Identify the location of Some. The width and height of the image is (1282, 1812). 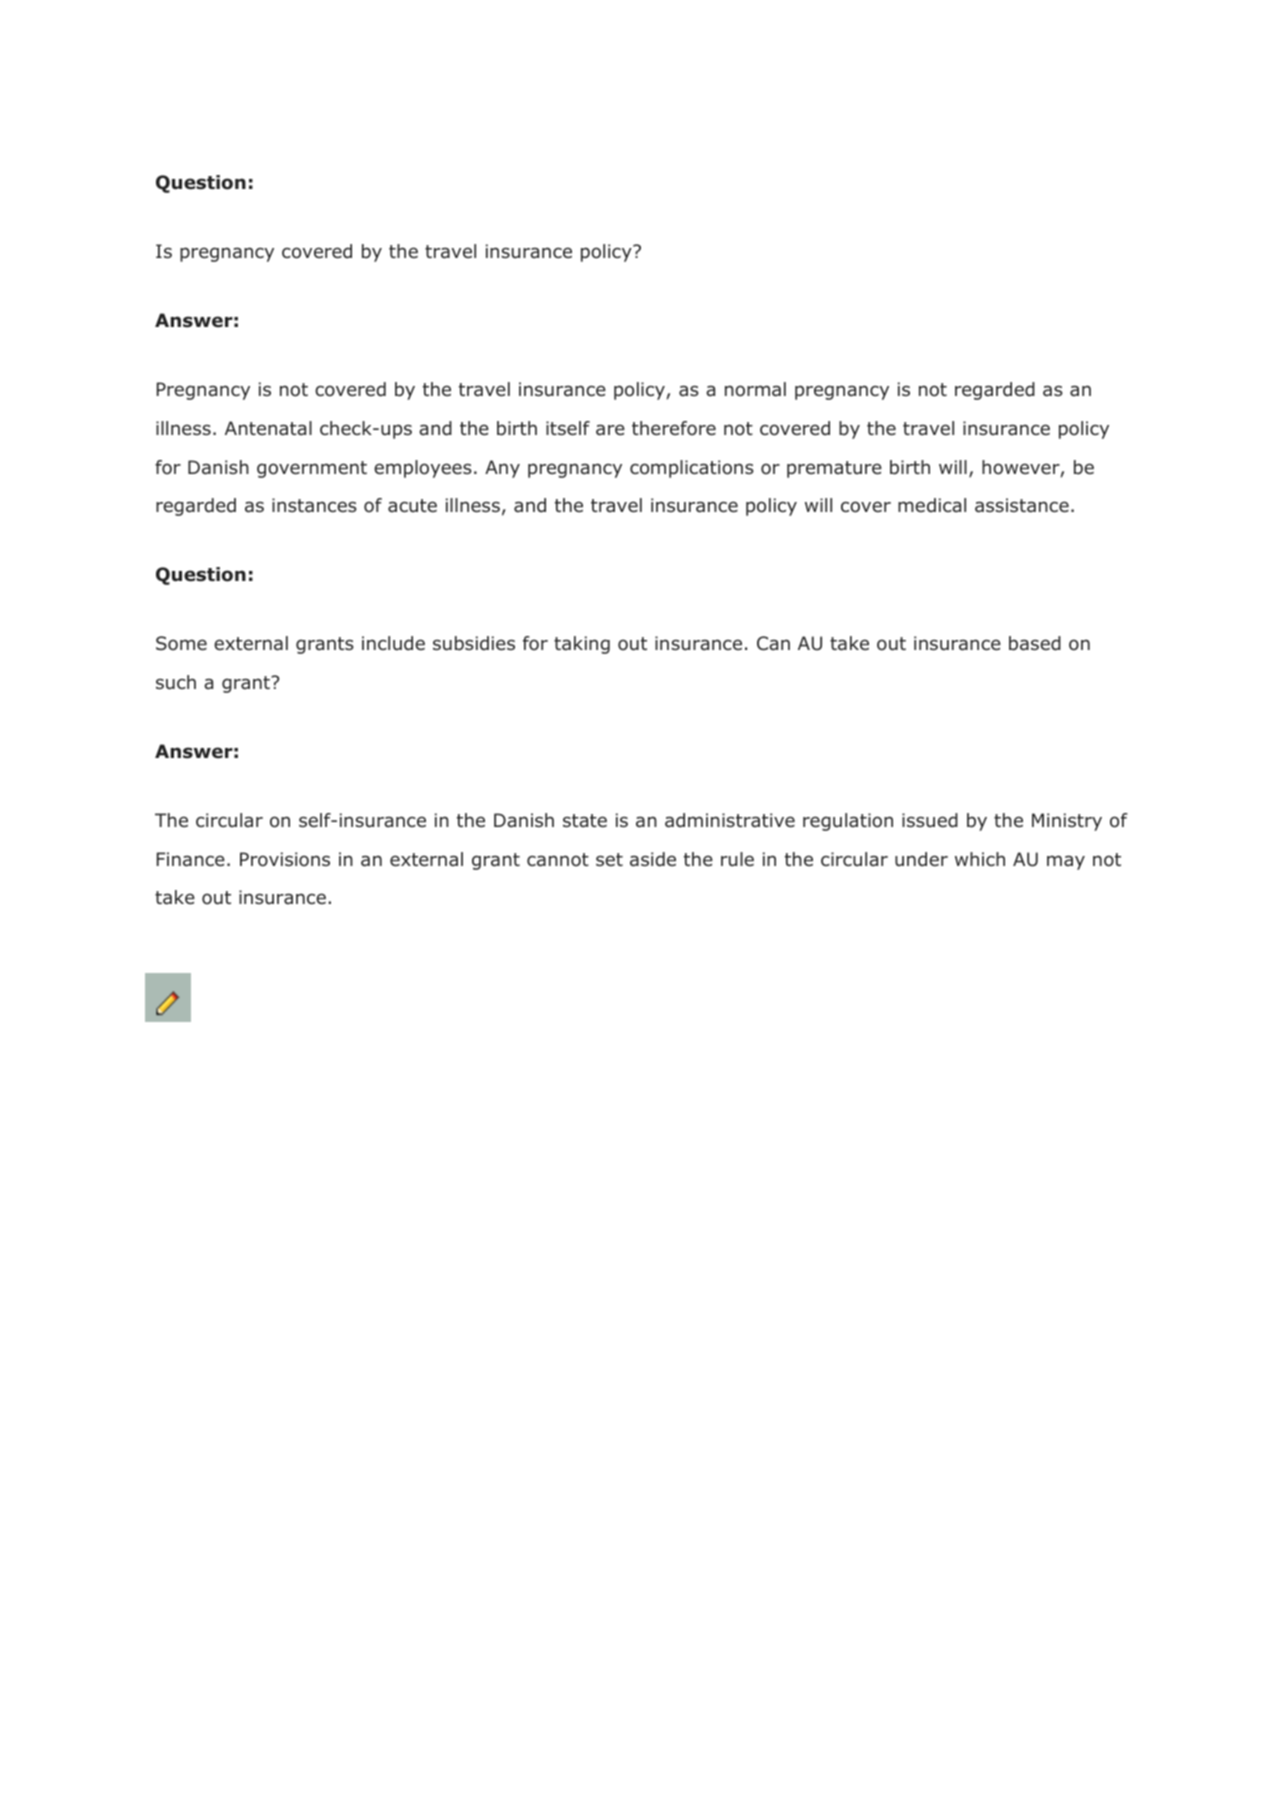
(181, 643).
